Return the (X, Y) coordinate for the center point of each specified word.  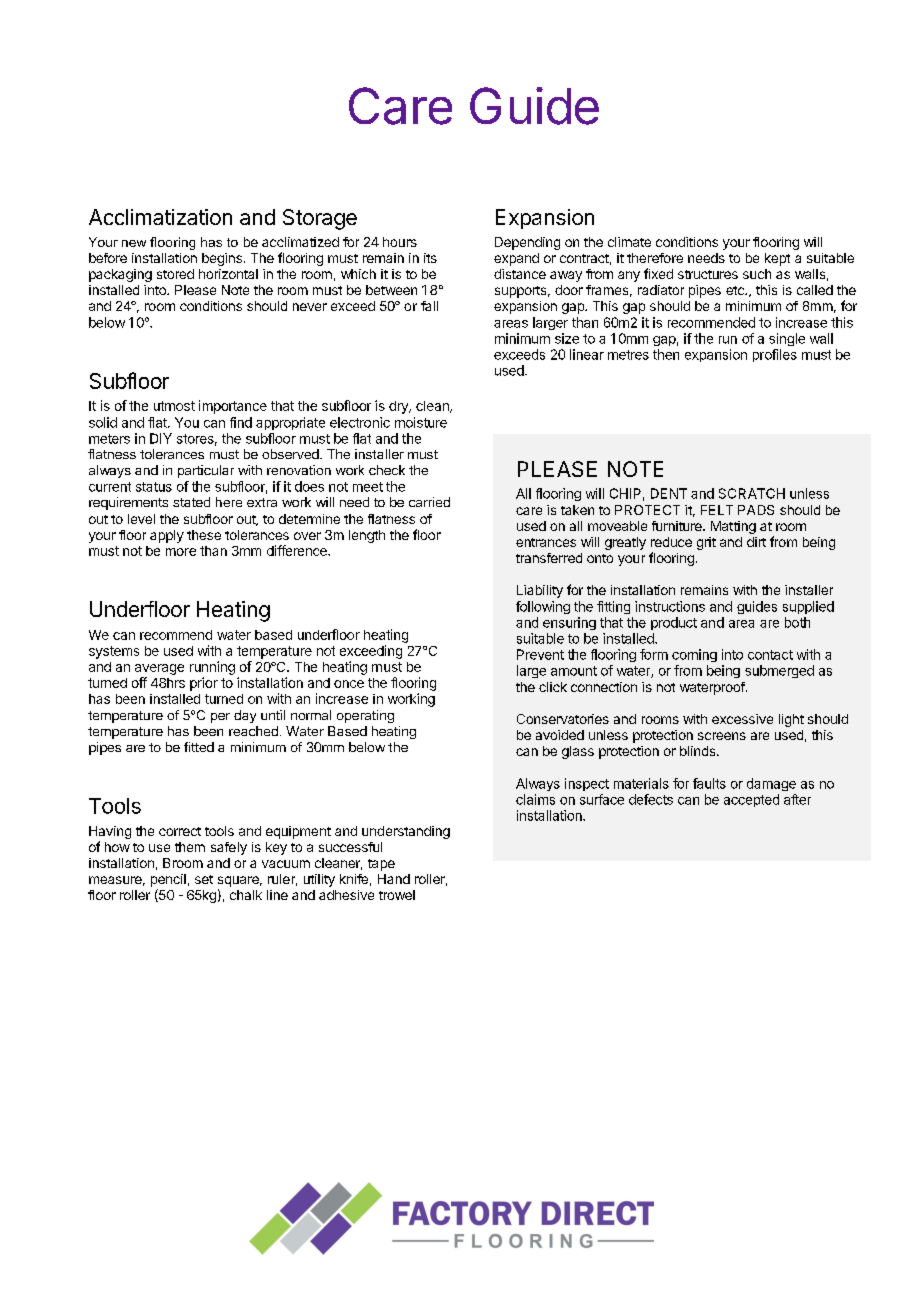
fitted (199, 747)
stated (191, 502)
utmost (174, 406)
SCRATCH (752, 493)
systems (114, 652)
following (543, 607)
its (430, 258)
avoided (560, 735)
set (204, 879)
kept (777, 259)
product (674, 623)
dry (399, 407)
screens (722, 736)
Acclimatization (160, 217)
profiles (775, 355)
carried (429, 502)
